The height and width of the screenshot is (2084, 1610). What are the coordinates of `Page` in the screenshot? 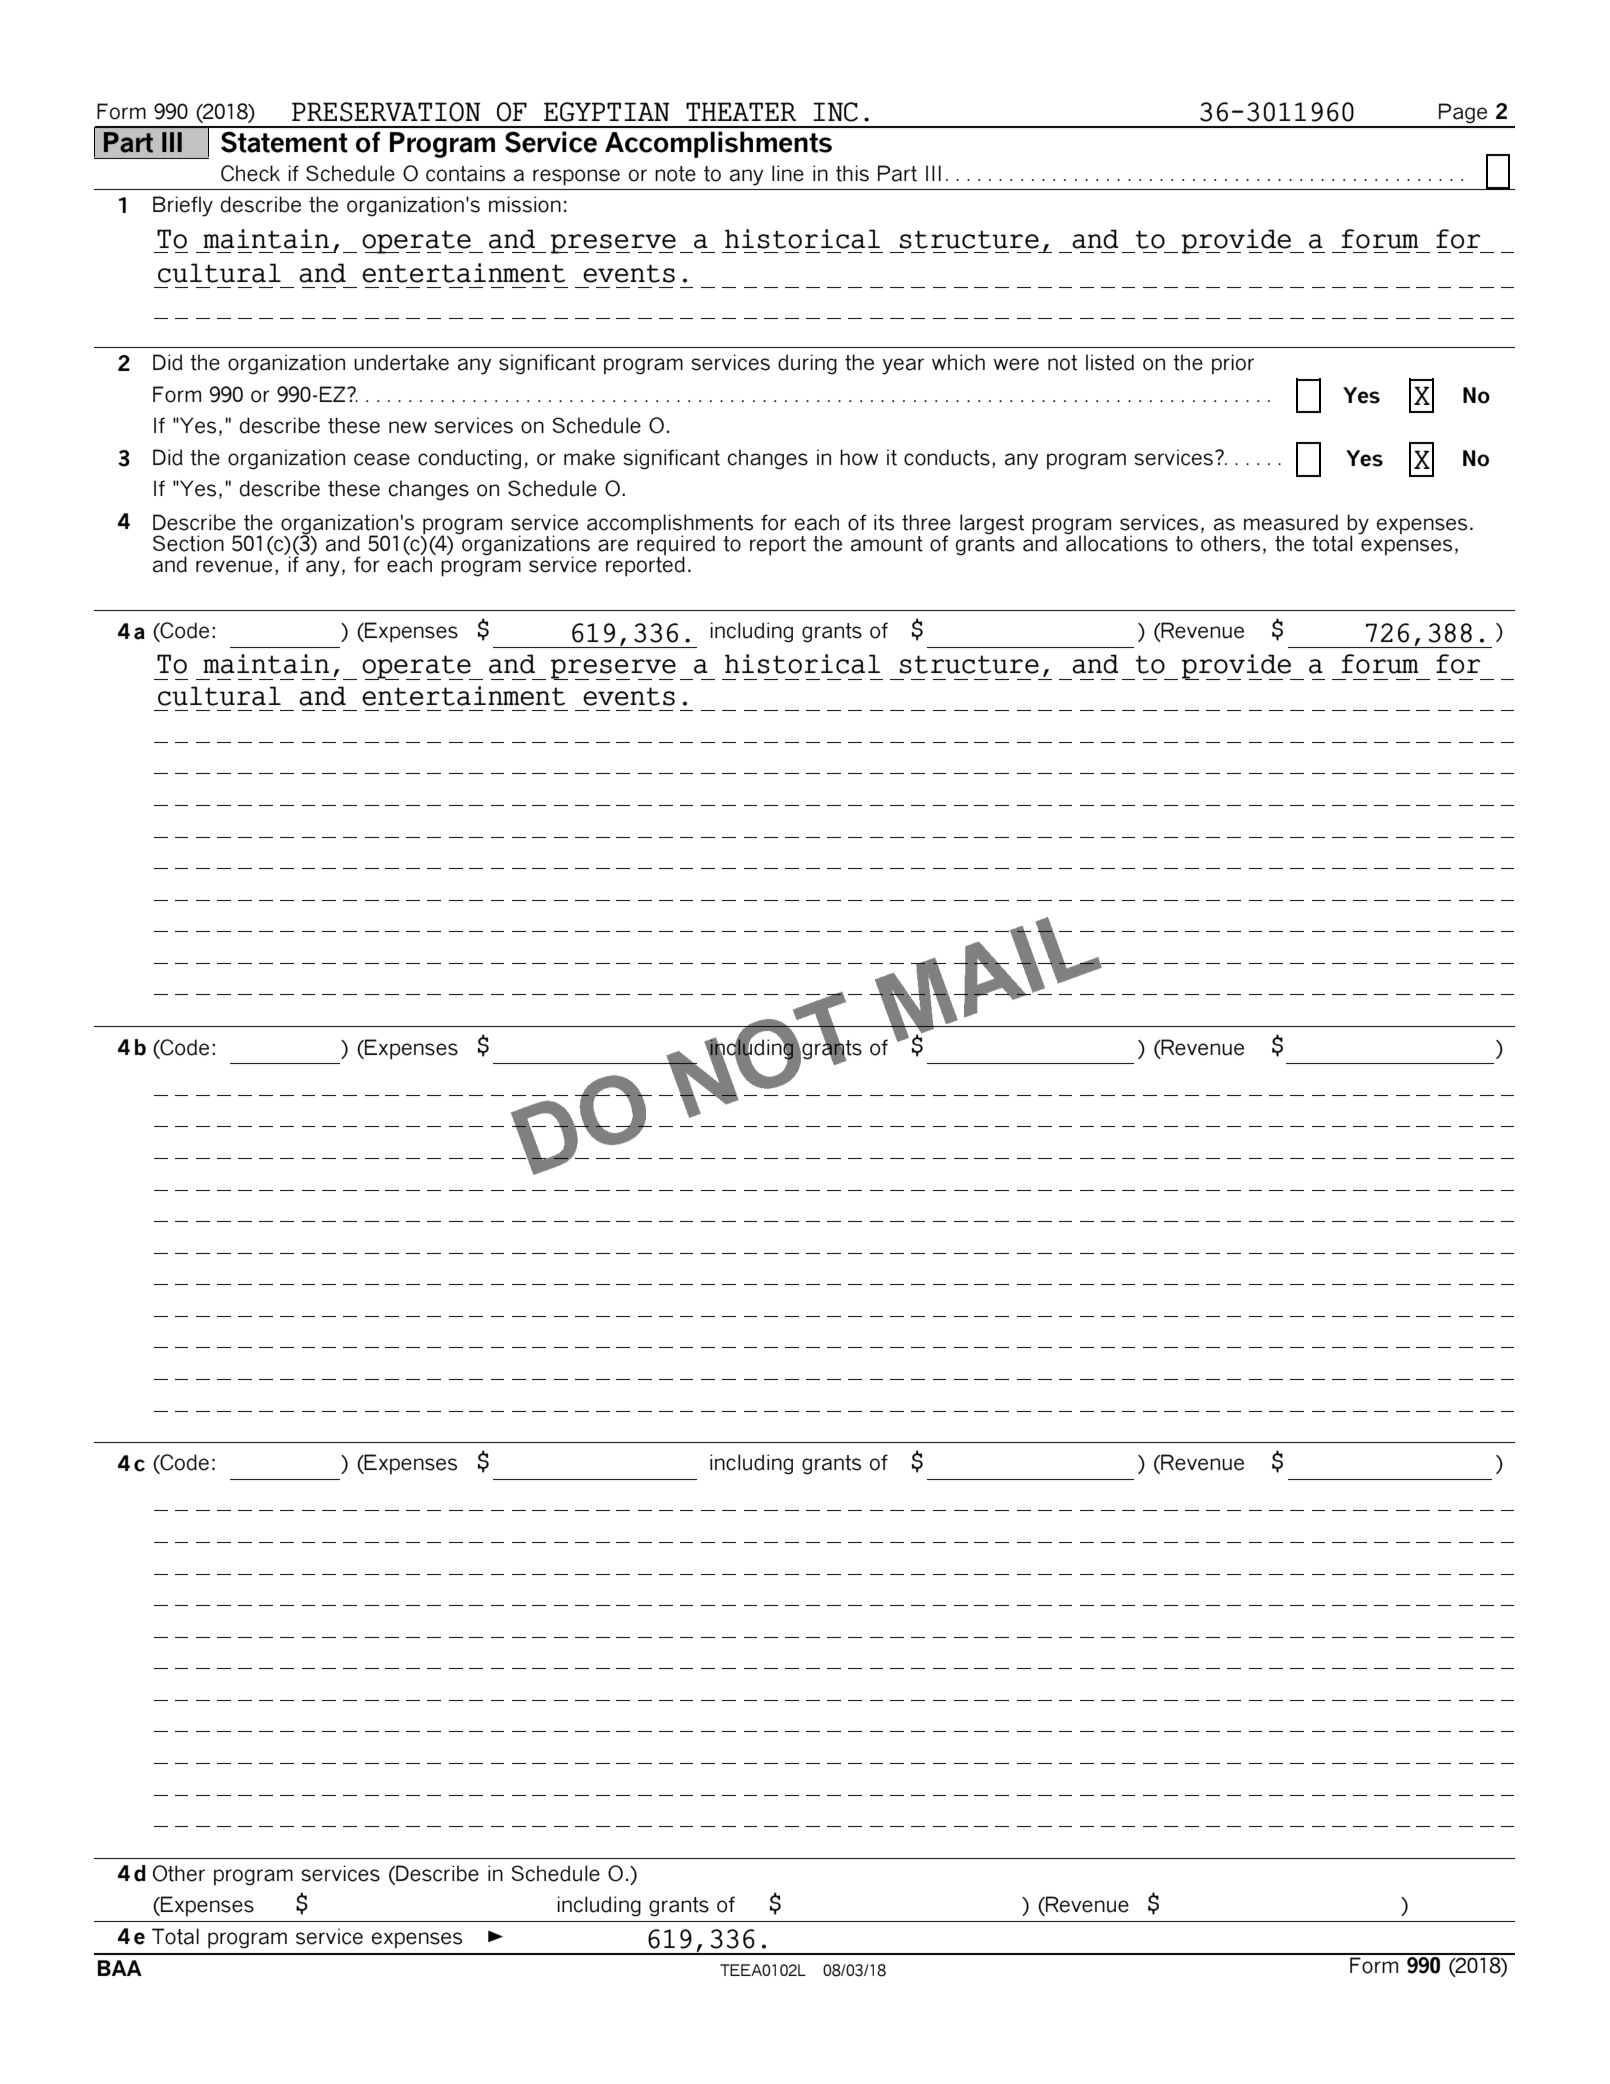 It's located at (1463, 113).
